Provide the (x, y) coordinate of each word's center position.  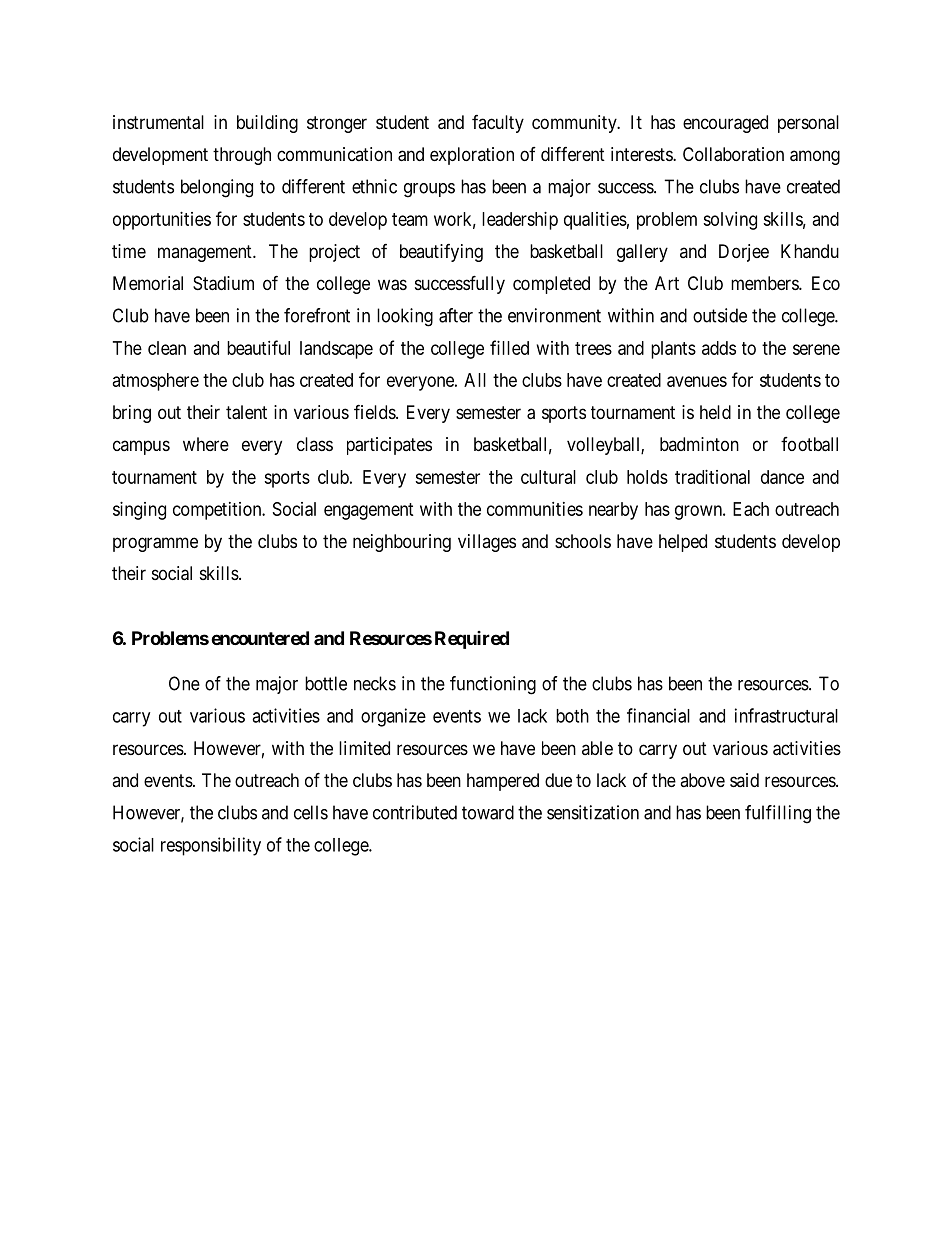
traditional (712, 477)
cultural (548, 477)
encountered (260, 638)
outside (720, 315)
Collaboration (733, 154)
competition (218, 511)
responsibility (211, 846)
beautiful (258, 347)
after (456, 315)
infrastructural (786, 715)
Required (472, 640)
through (242, 156)
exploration (472, 156)
